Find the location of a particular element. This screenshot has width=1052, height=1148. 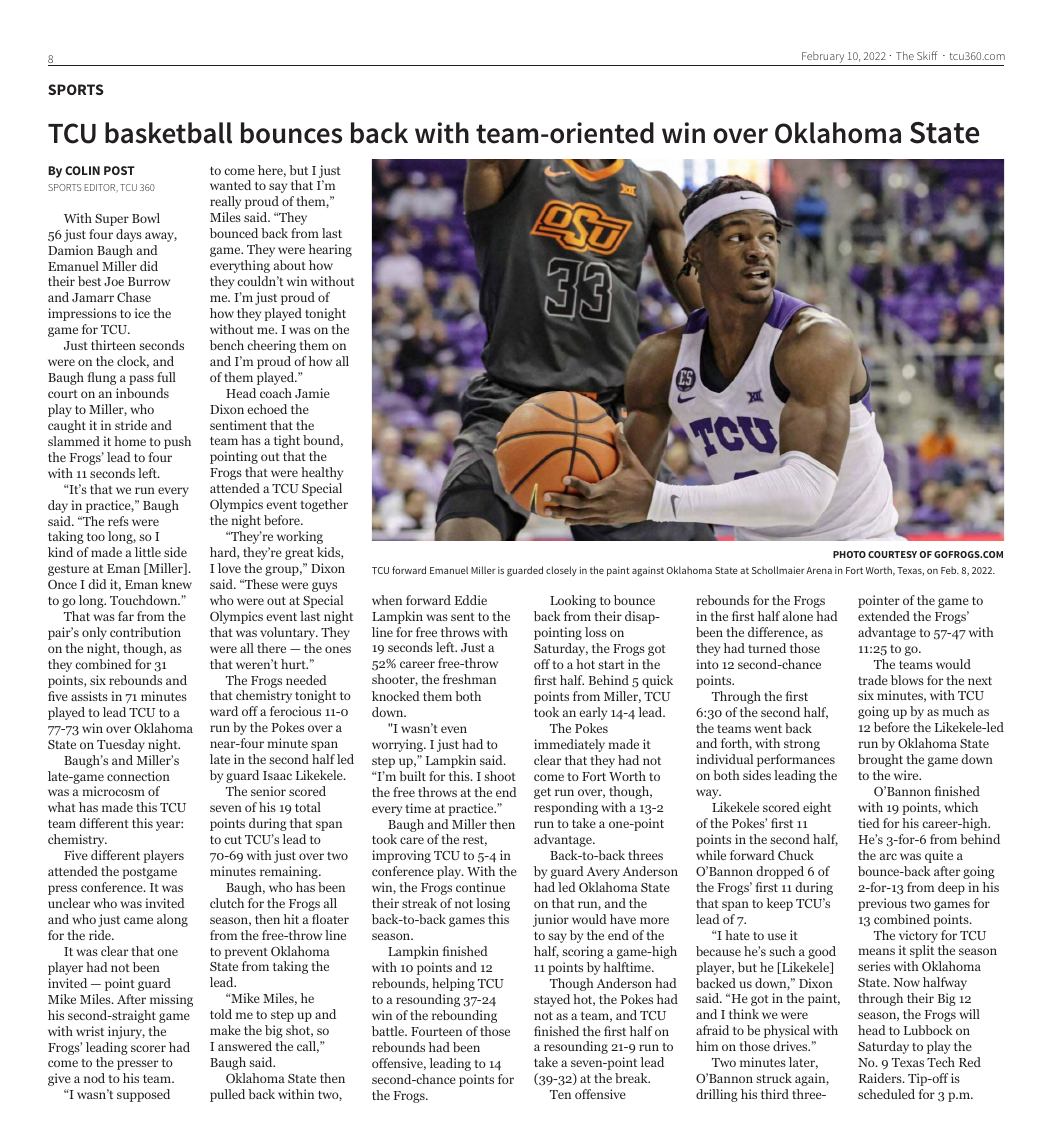

PHOTO is located at coordinates (849, 554).
